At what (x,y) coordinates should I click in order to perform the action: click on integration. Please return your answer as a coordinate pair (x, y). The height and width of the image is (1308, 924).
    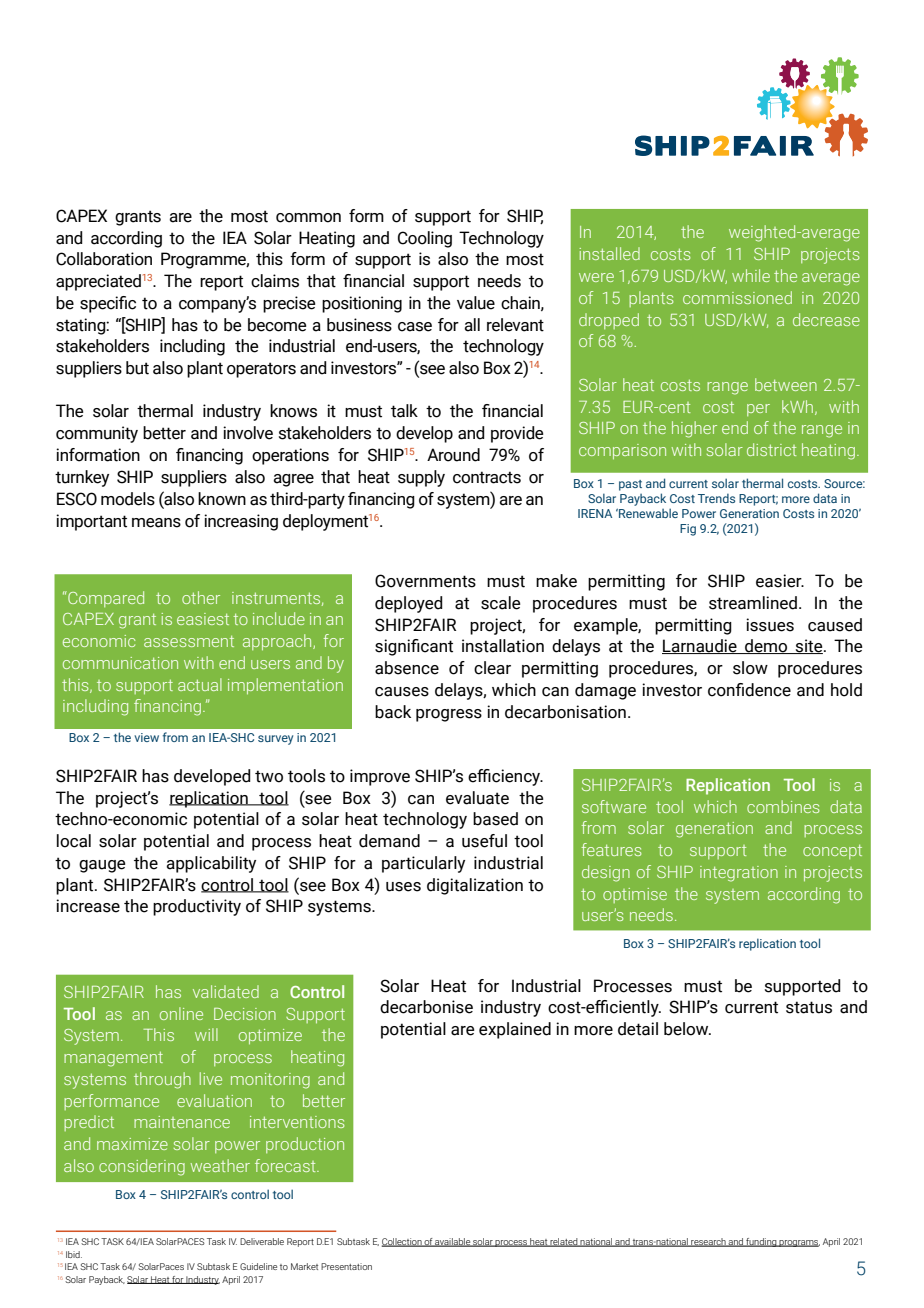
    Looking at the image, I should click on (739, 874).
